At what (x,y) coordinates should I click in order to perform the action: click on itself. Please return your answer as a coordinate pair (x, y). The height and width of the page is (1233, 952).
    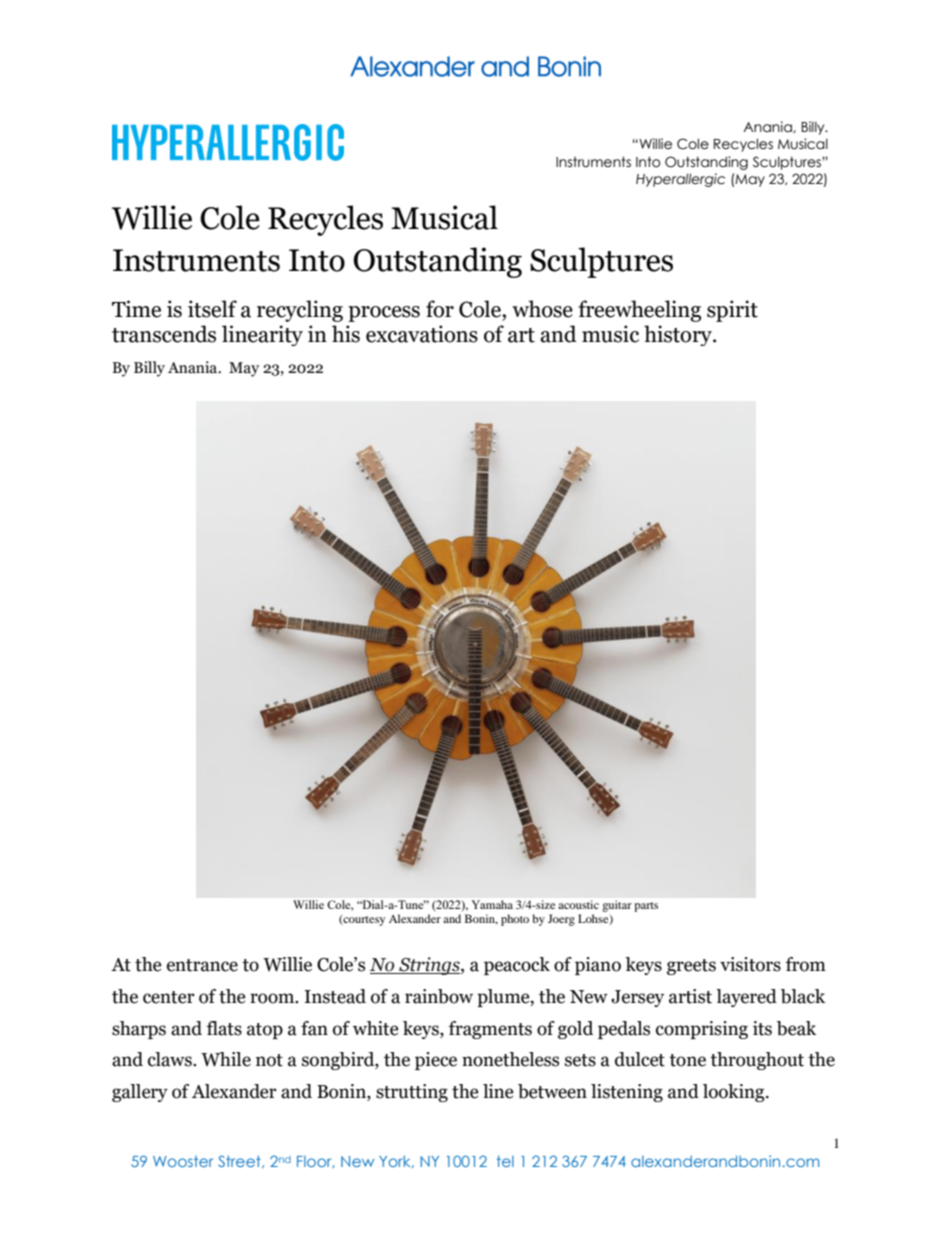
    Looking at the image, I should click on (212, 309).
